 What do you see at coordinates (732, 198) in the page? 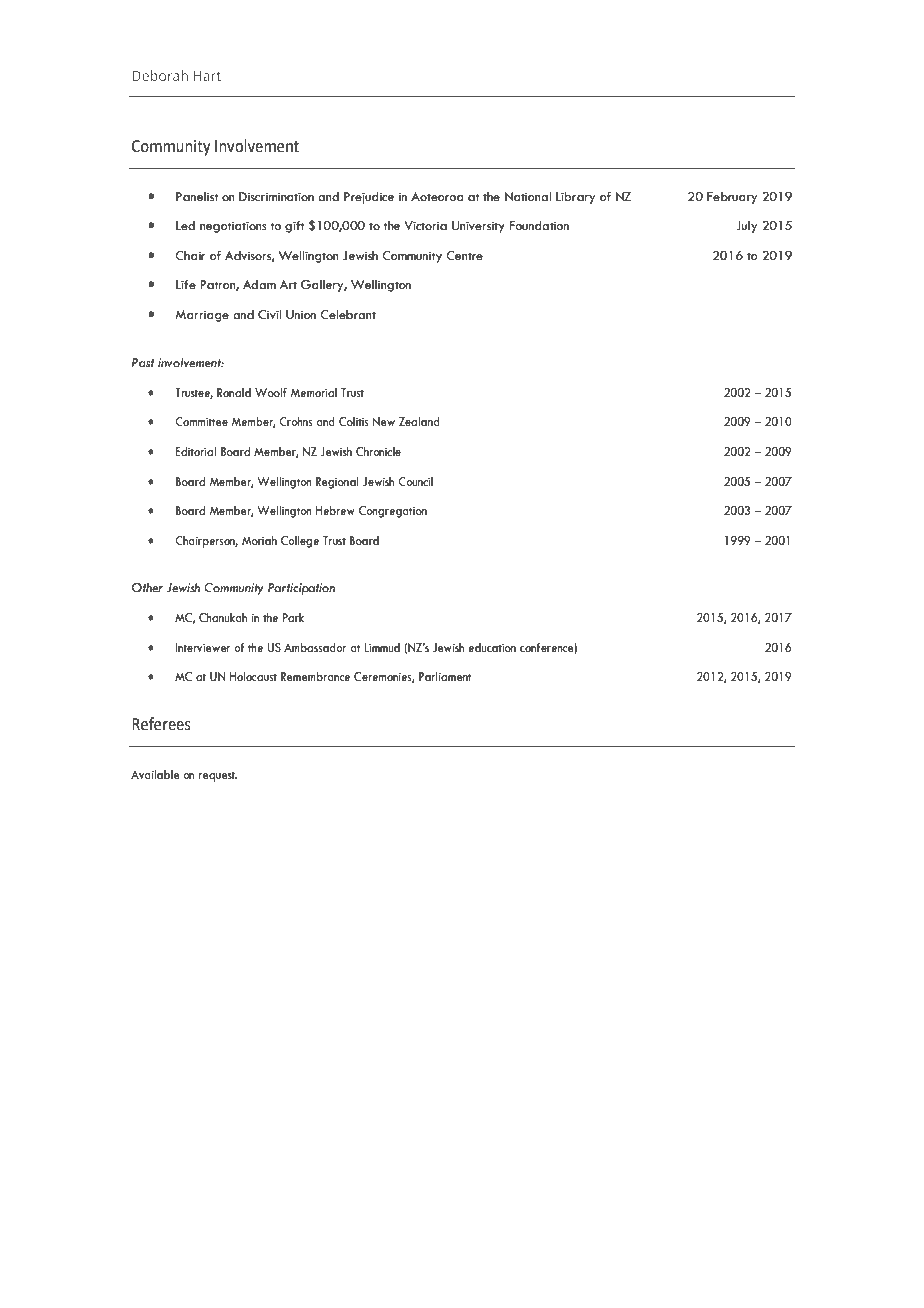
I see `February` at bounding box center [732, 198].
